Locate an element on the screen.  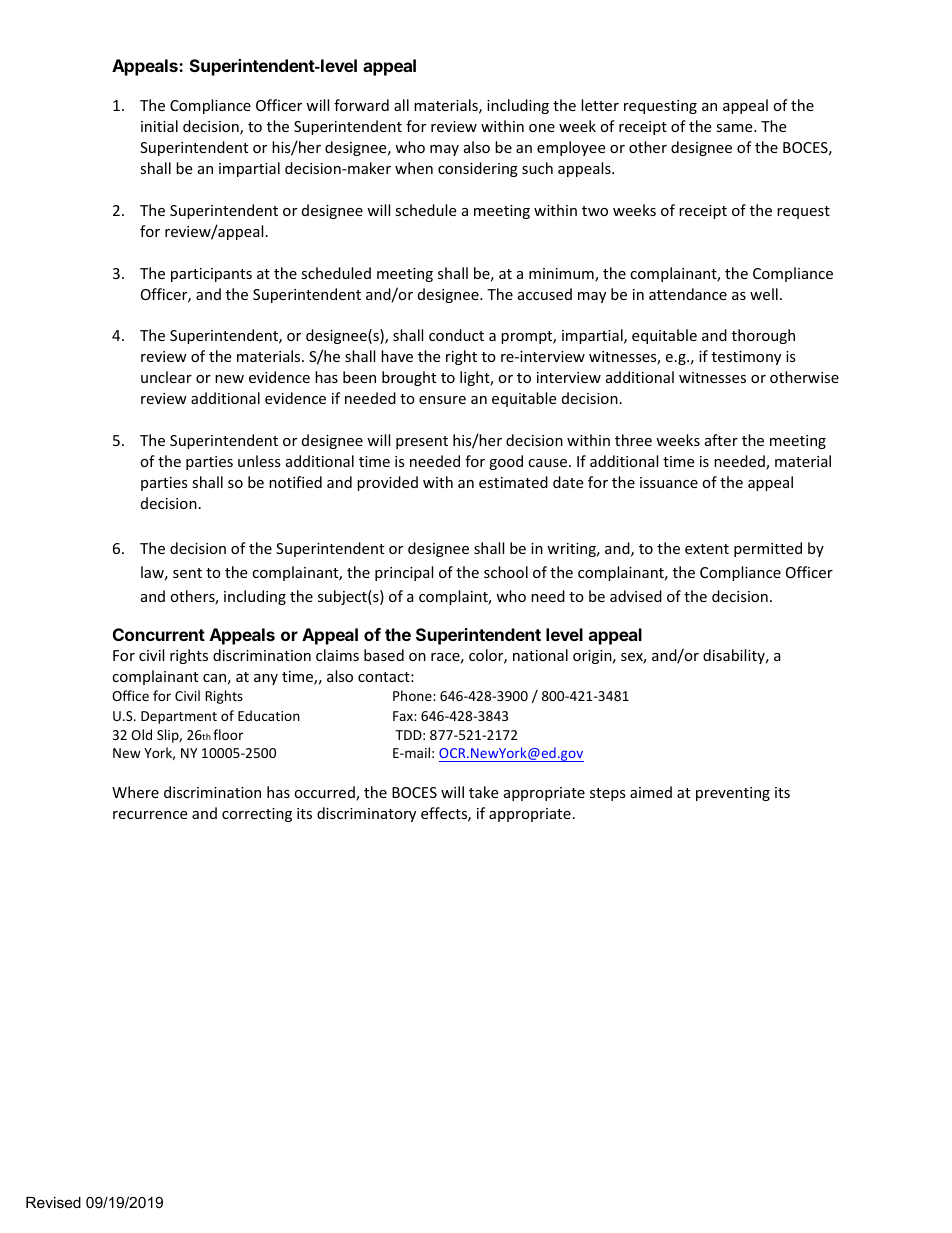
considering is located at coordinates (478, 169).
